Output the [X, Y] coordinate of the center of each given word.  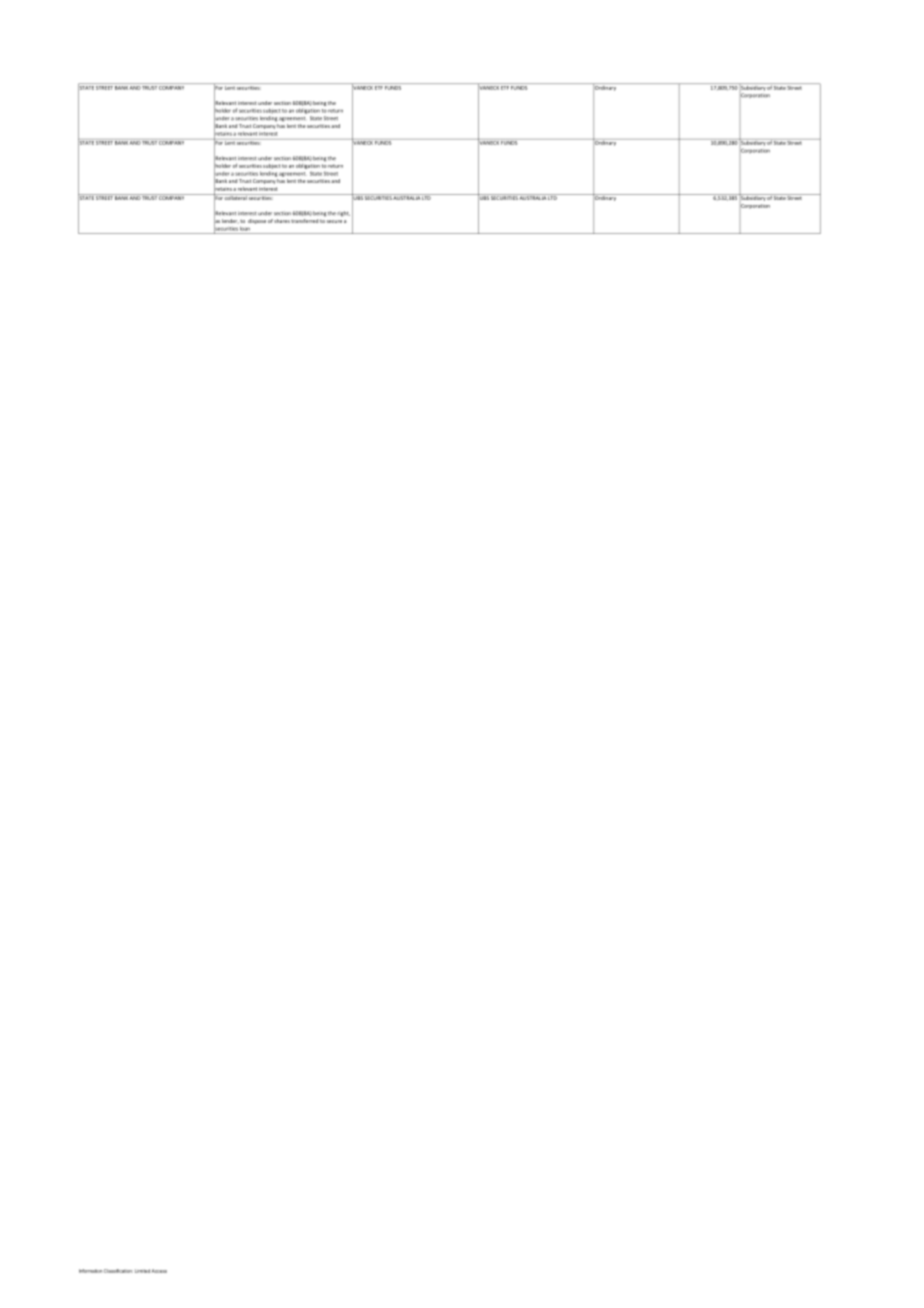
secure [334, 221]
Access [159, 1271]
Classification [117, 1271]
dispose [257, 221]
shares [282, 221]
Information [91, 1271]
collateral [235, 197]
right [343, 214]
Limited [142, 1271]
